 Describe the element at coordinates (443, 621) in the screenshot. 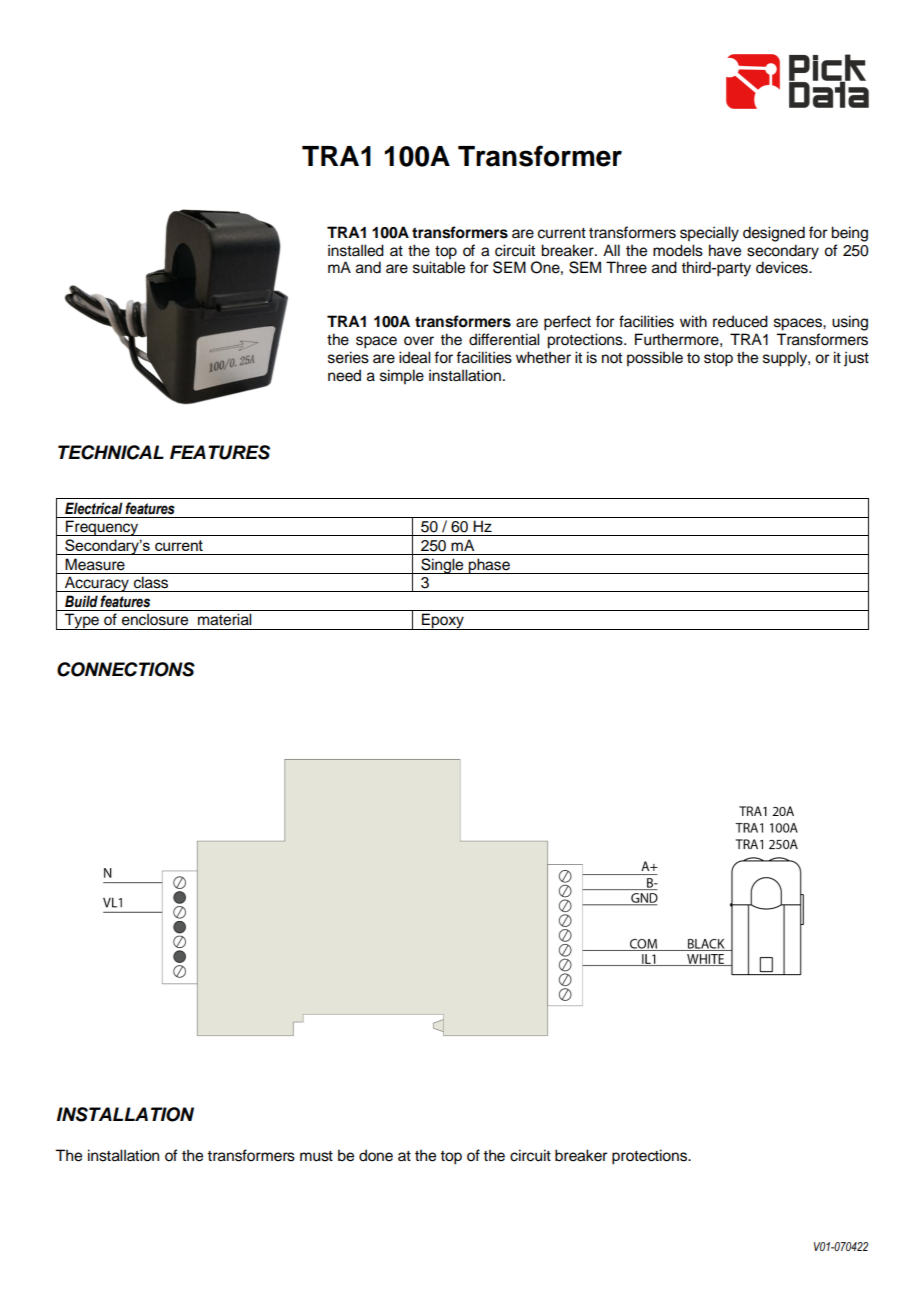

I see `Epoxy` at that location.
